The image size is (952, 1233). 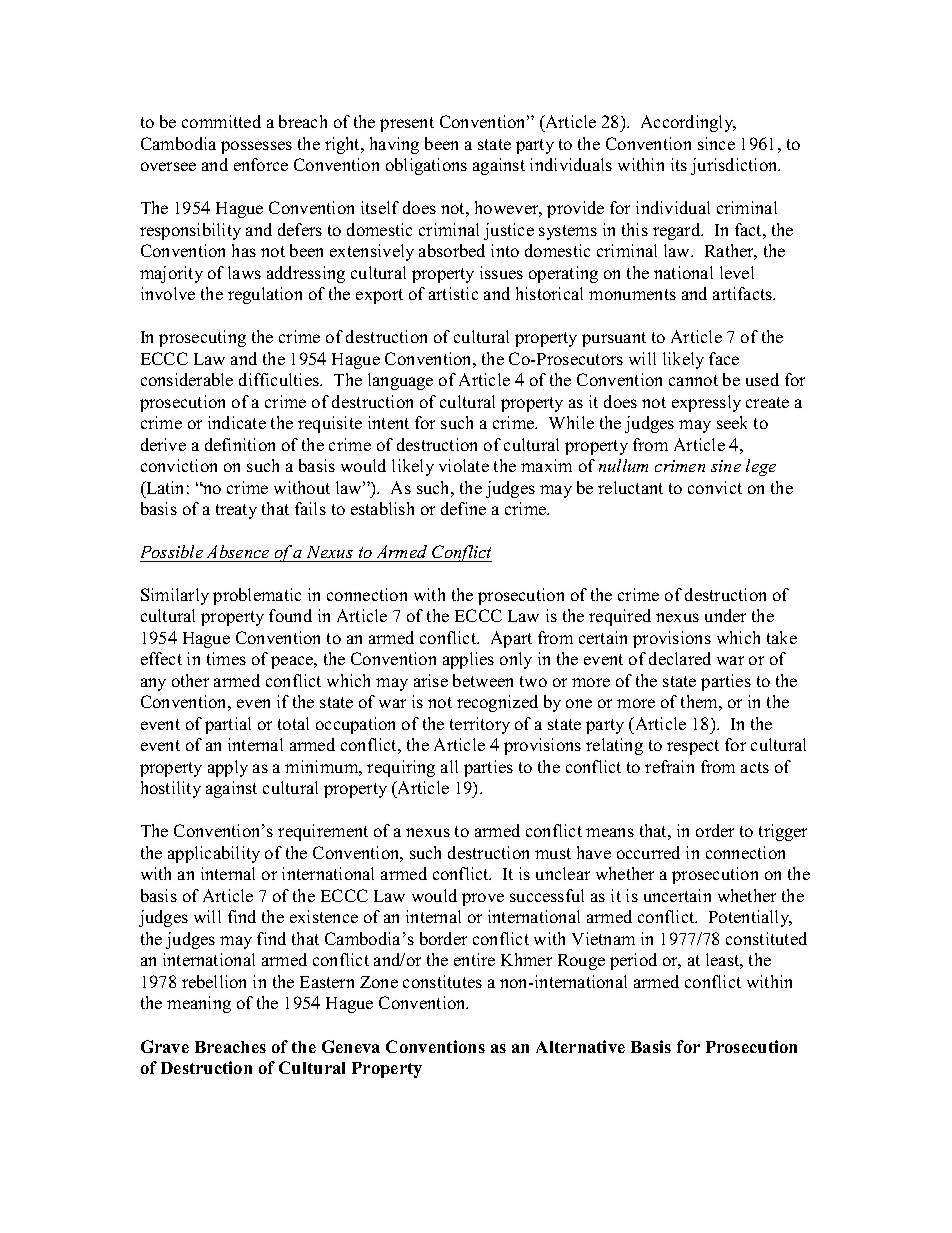 I want to click on meaning, so click(x=199, y=1004).
